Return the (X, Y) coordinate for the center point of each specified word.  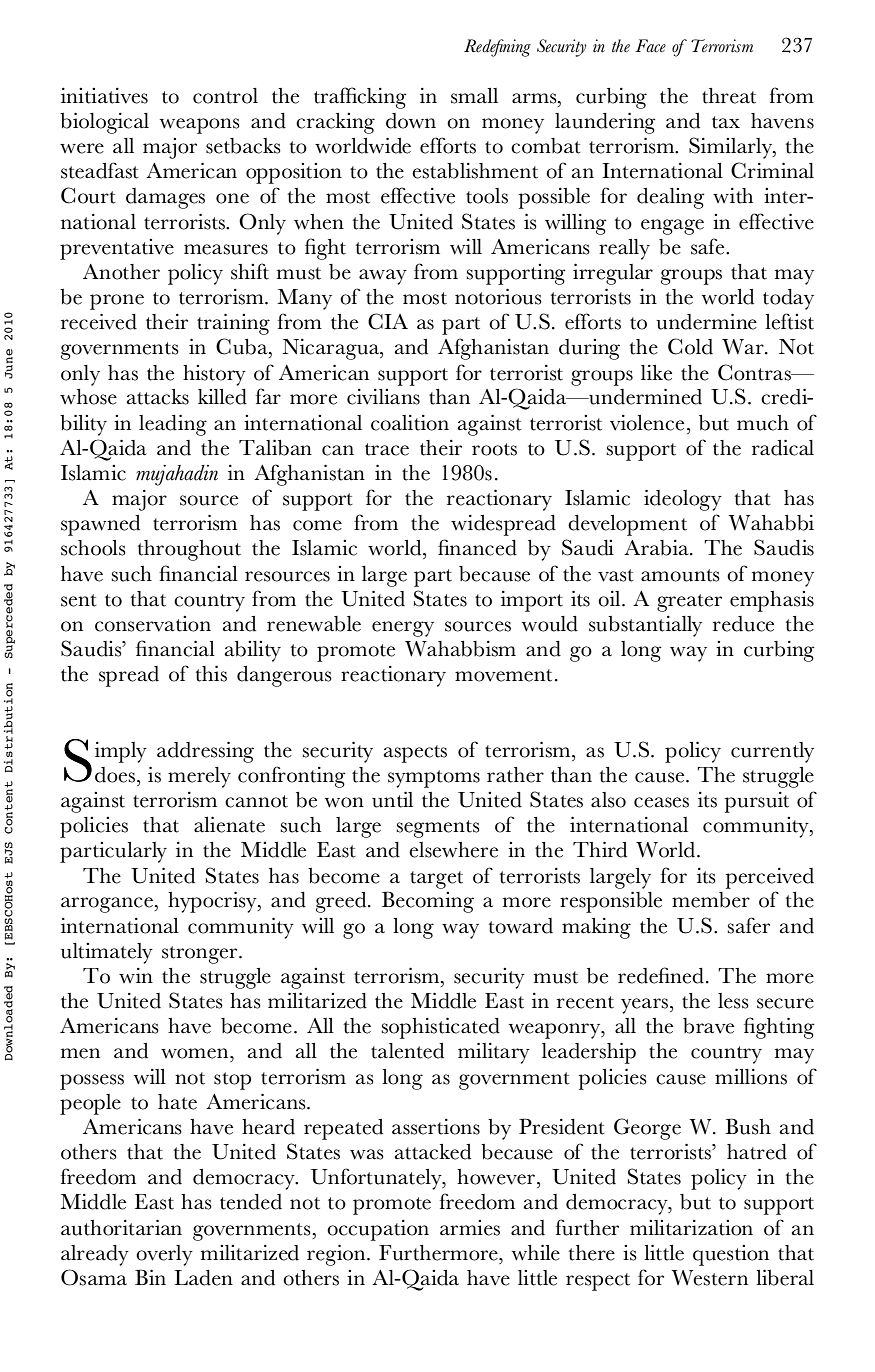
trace (387, 449)
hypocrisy (213, 902)
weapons (200, 126)
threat (729, 96)
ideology (683, 500)
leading (173, 425)
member (711, 900)
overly (164, 1255)
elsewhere (453, 850)
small (474, 96)
